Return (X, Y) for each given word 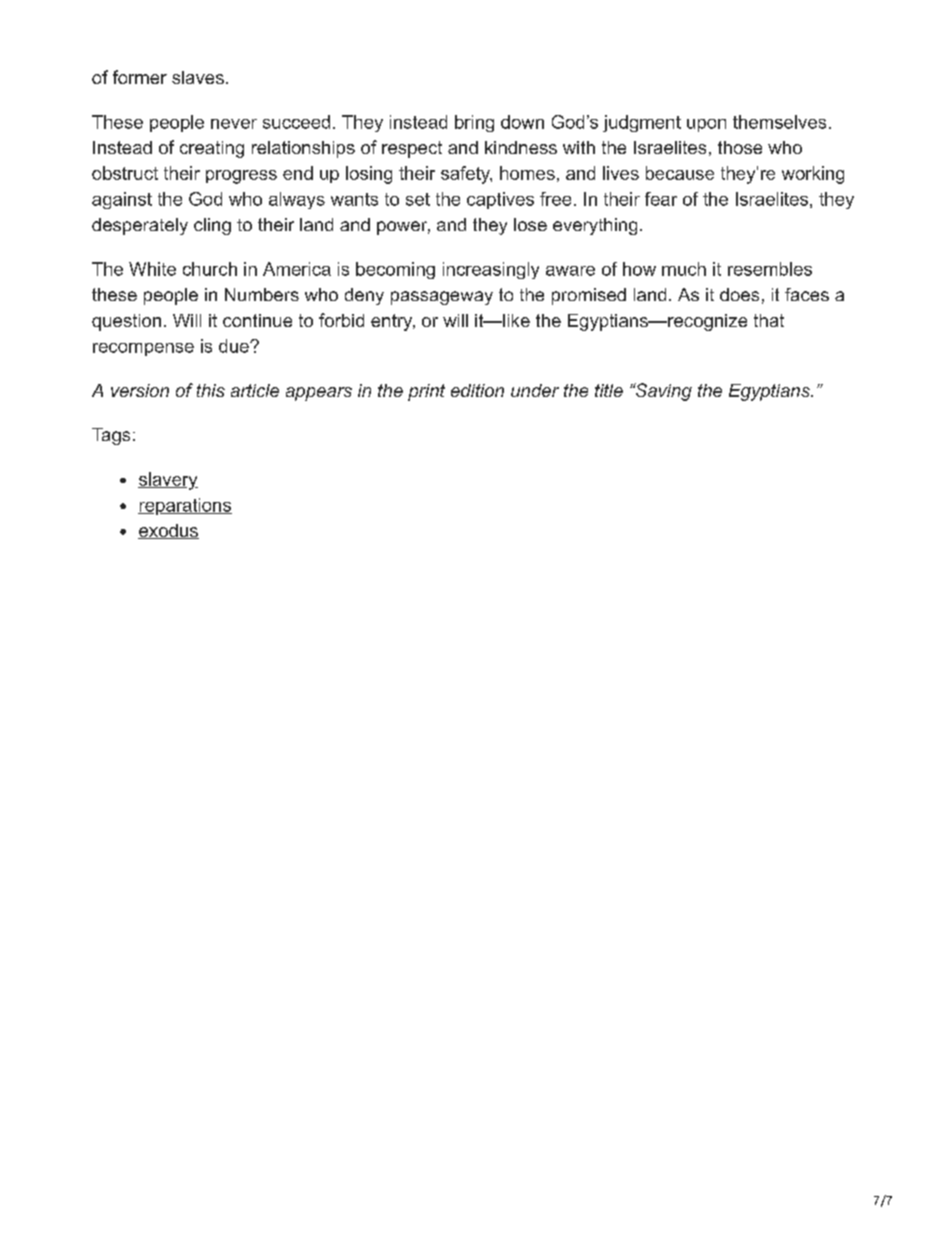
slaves (198, 77)
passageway (442, 298)
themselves (779, 122)
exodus (168, 531)
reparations (185, 506)
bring (474, 123)
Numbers (262, 294)
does (739, 294)
